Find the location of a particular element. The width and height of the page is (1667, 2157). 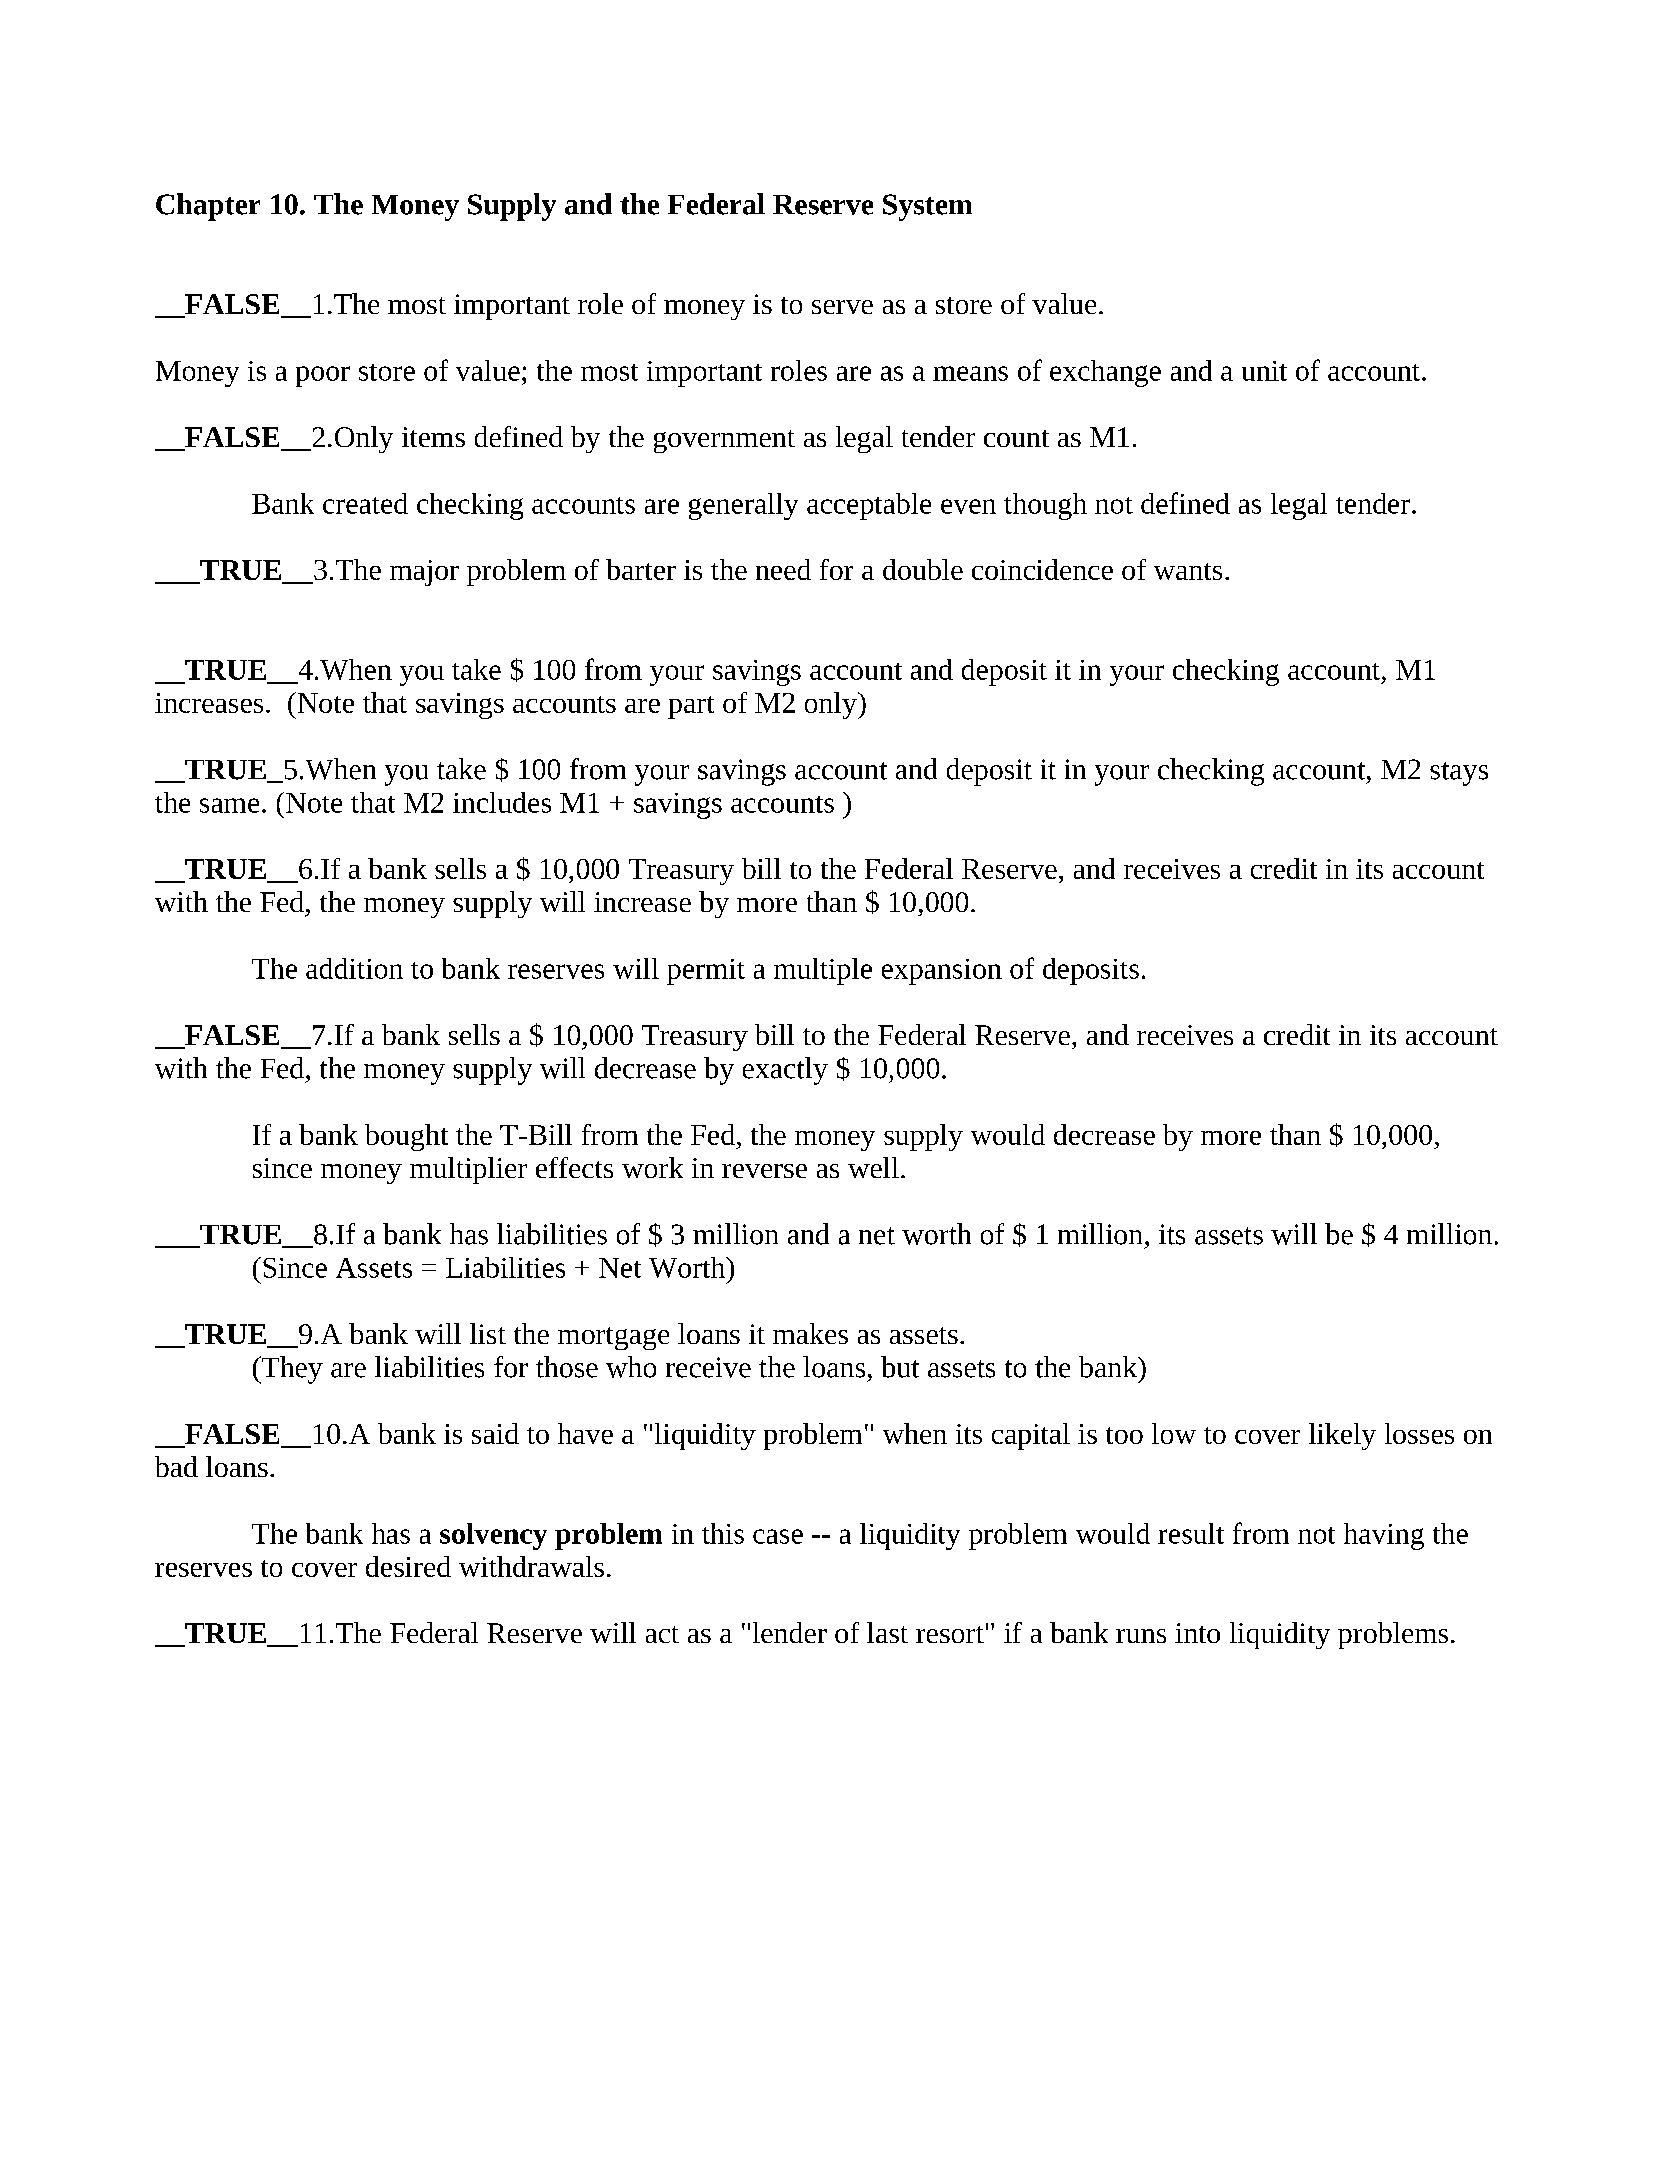

Chapter is located at coordinates (208, 207).
